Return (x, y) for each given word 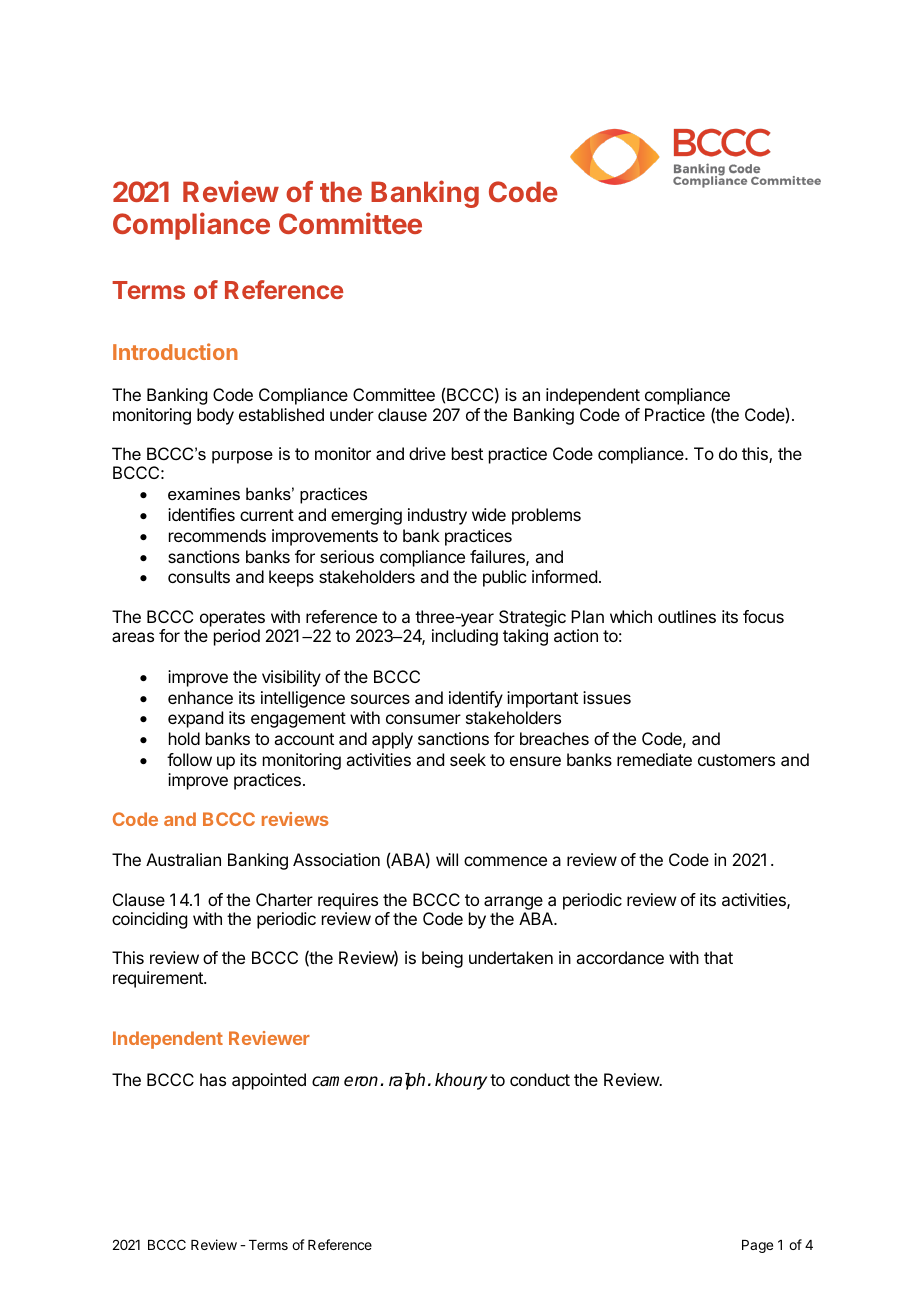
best (467, 453)
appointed (269, 1081)
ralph (407, 1081)
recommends (217, 535)
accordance (620, 957)
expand (195, 719)
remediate (654, 759)
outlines (687, 616)
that (718, 957)
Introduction (175, 351)
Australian (183, 859)
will (447, 859)
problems (546, 516)
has (213, 1079)
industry (437, 516)
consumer (423, 719)
